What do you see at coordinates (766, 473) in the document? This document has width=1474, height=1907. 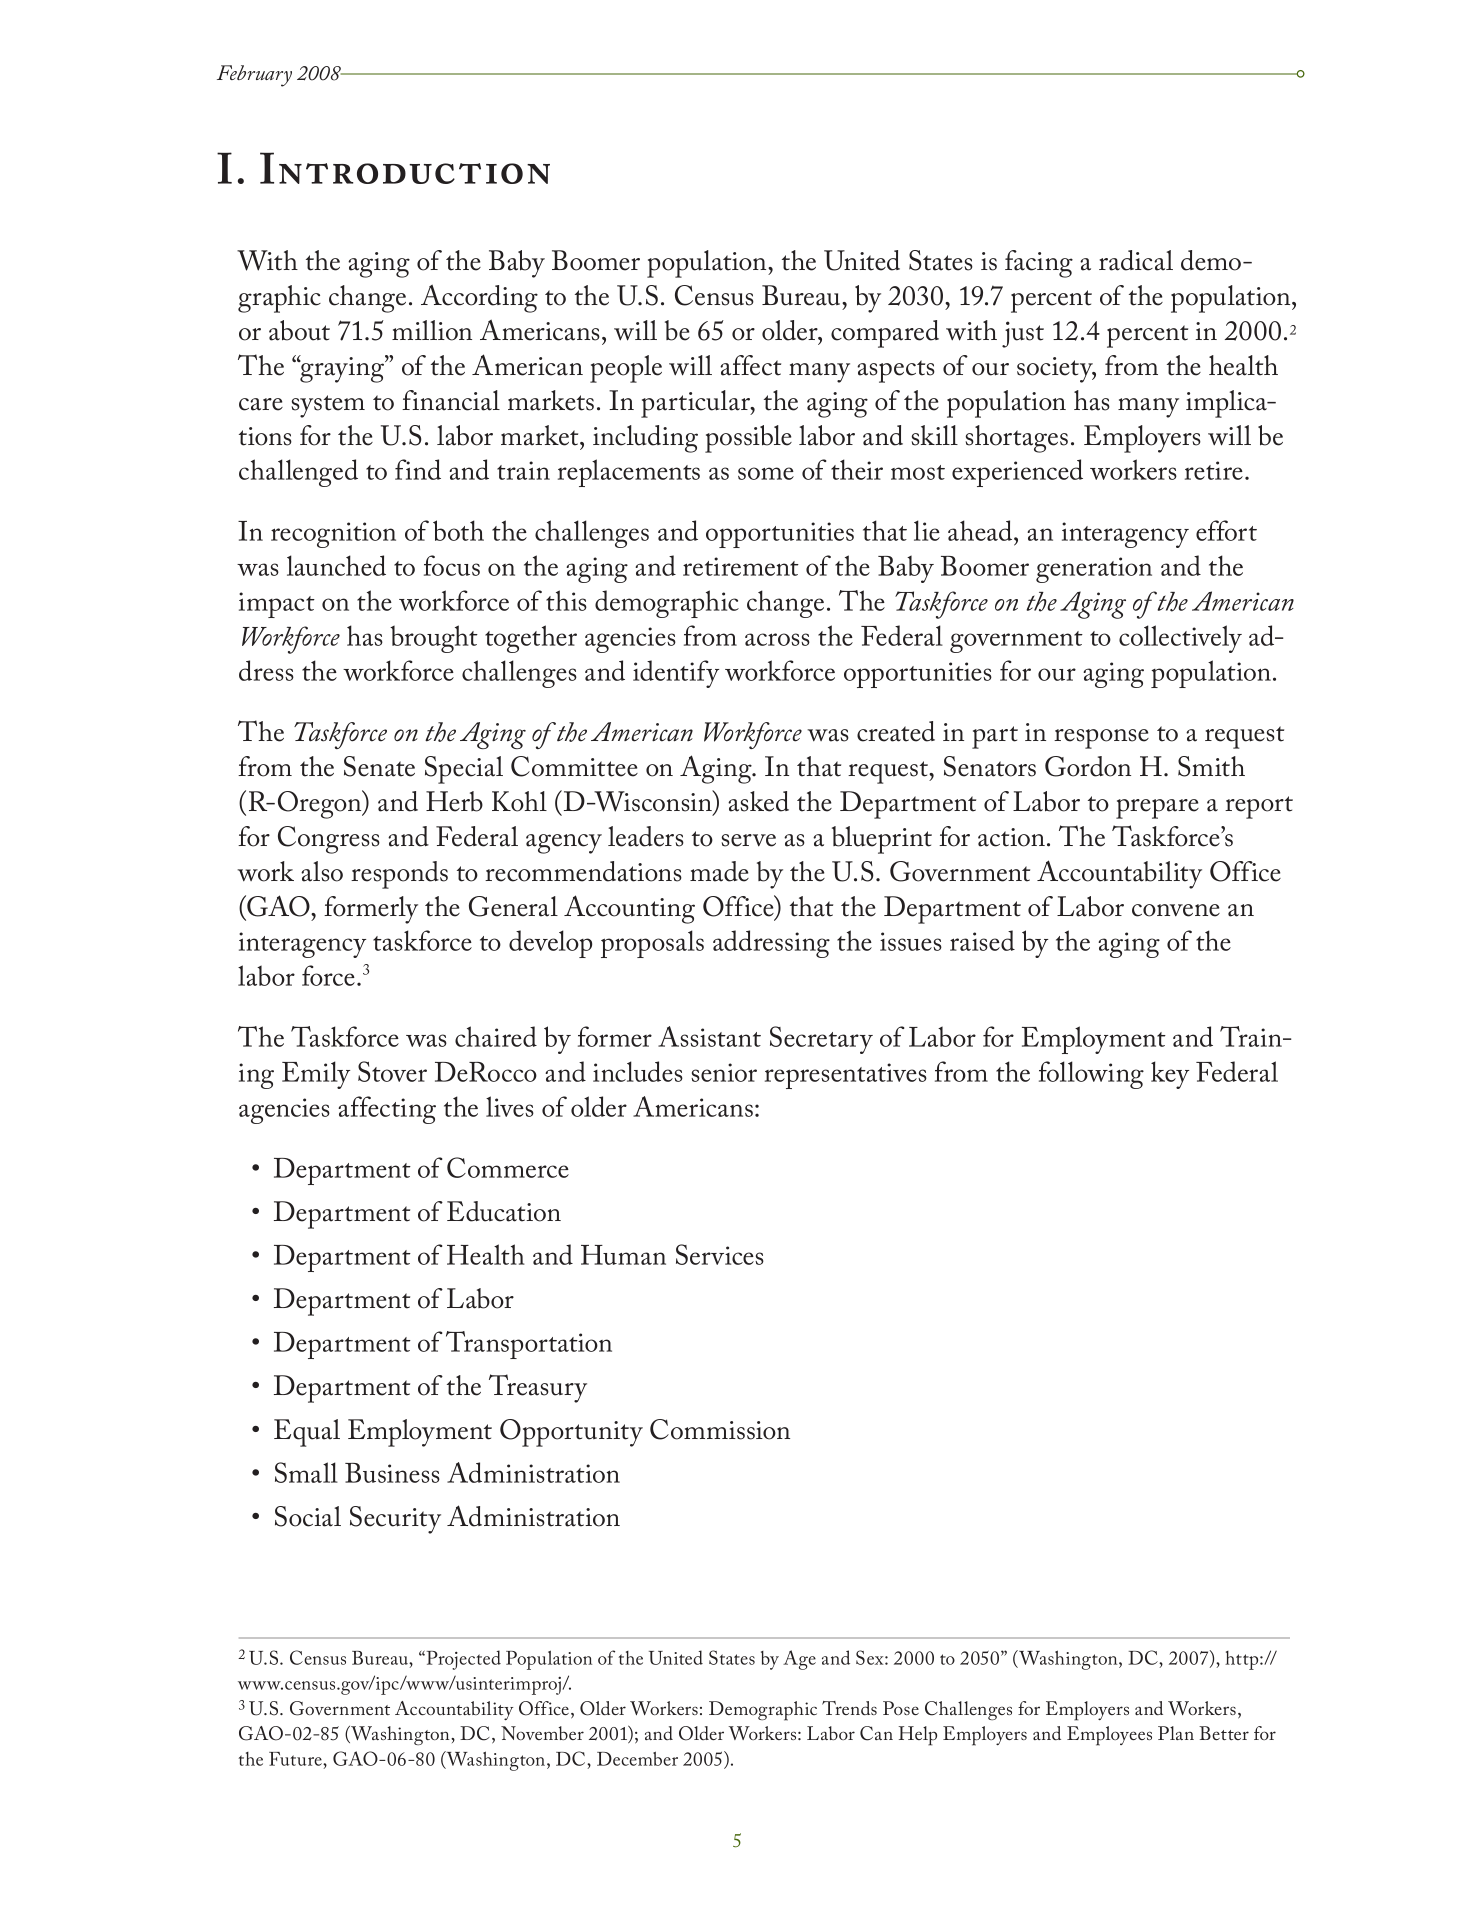 I see `some` at bounding box center [766, 473].
